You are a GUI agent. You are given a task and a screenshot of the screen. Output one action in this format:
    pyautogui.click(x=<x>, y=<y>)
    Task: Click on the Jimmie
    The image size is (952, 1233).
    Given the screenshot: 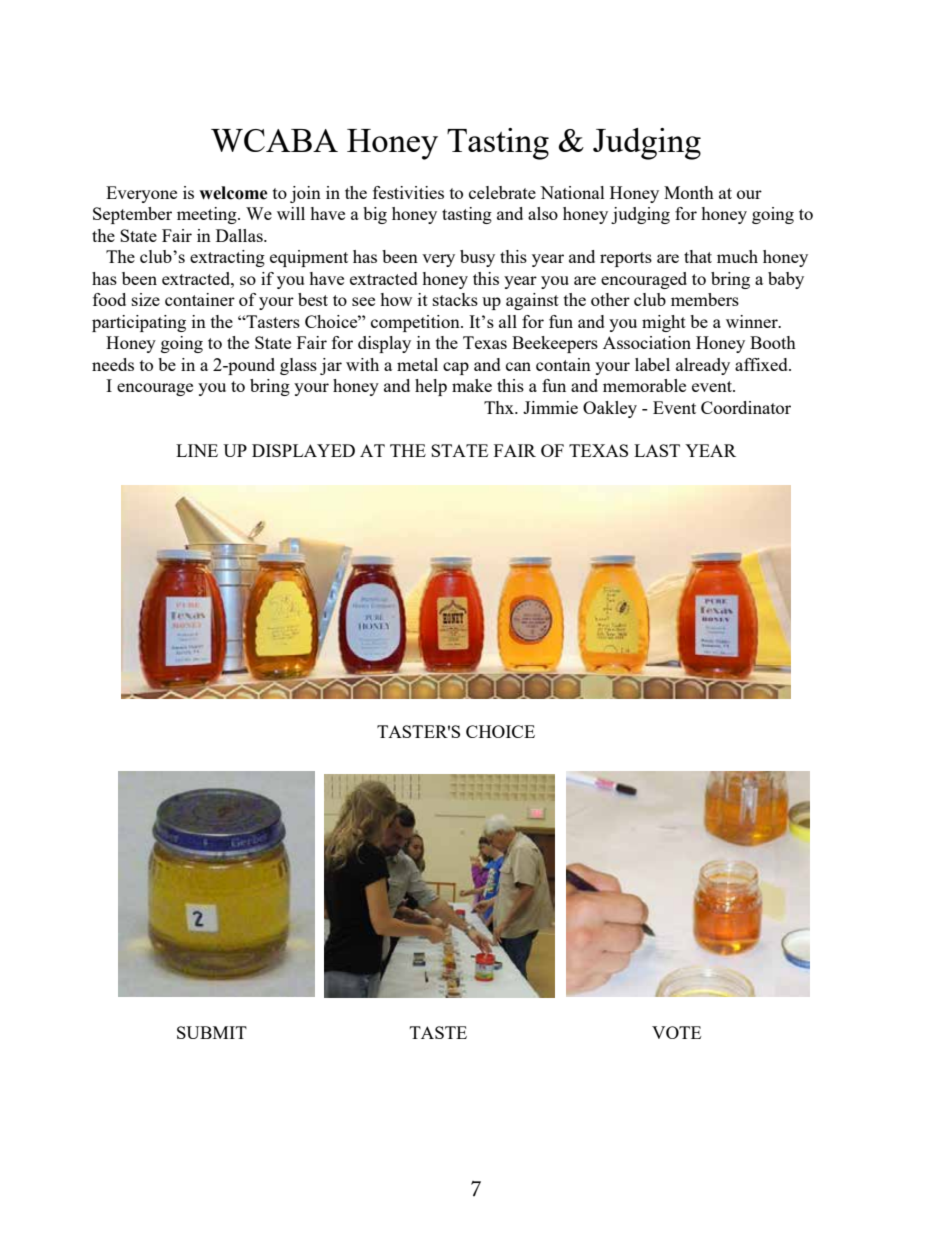 What is the action you would take?
    pyautogui.click(x=550, y=407)
